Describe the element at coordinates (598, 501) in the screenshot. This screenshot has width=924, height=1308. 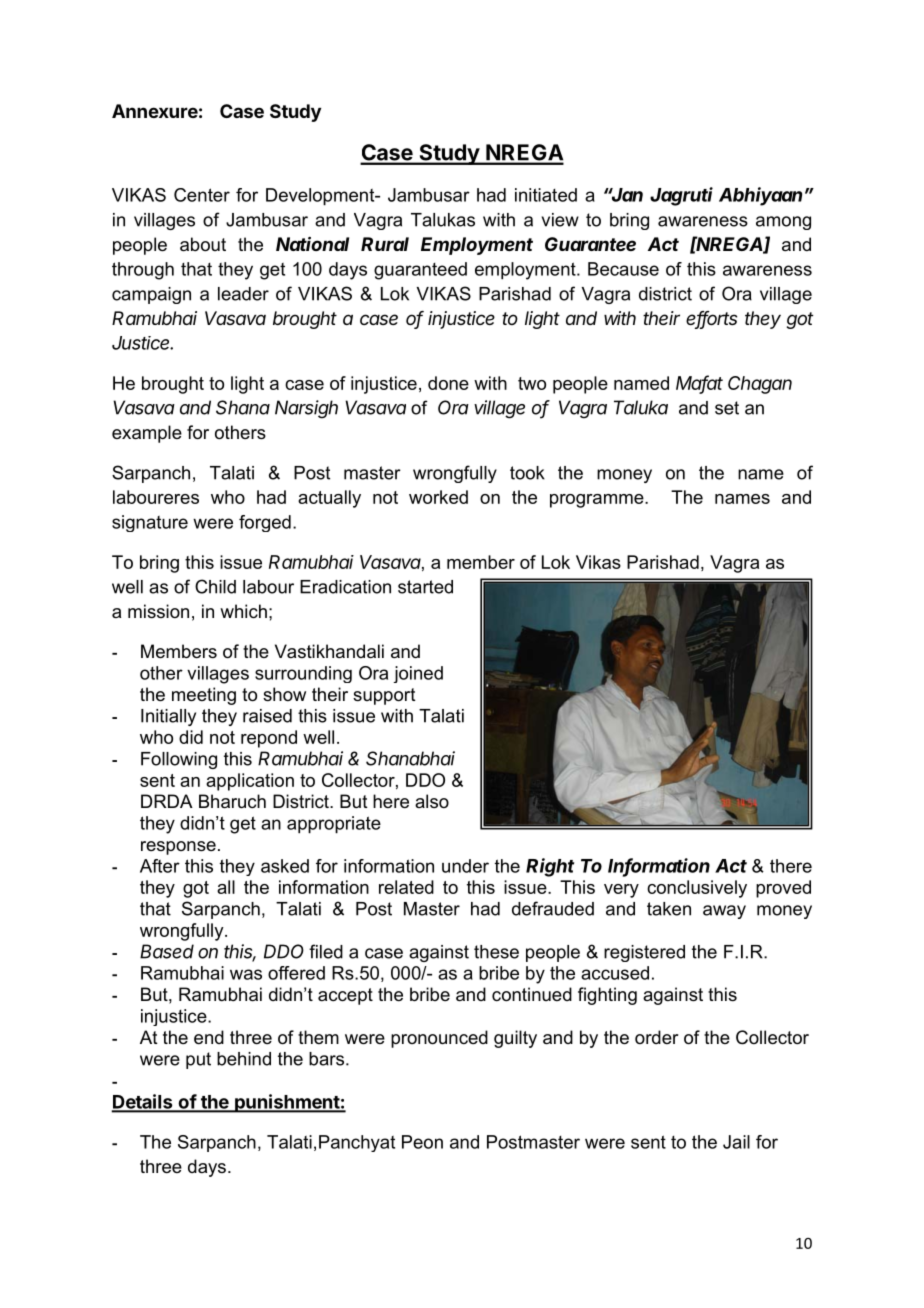
I see `programme` at that location.
